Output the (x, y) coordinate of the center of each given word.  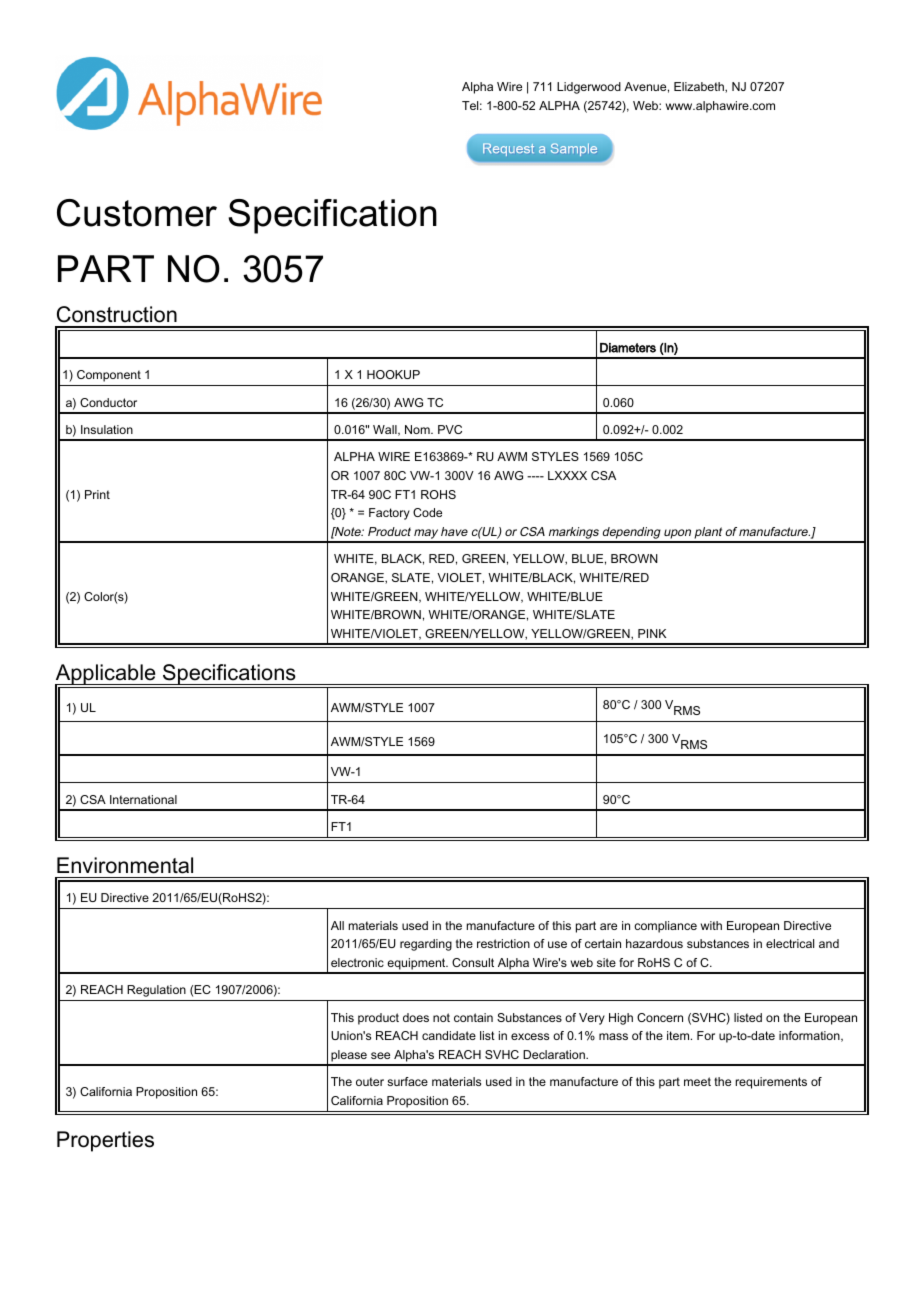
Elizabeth (700, 87)
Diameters (628, 348)
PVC (450, 429)
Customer (137, 213)
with (711, 925)
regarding (426, 945)
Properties (105, 1141)
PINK (652, 633)
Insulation (107, 429)
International (143, 799)
